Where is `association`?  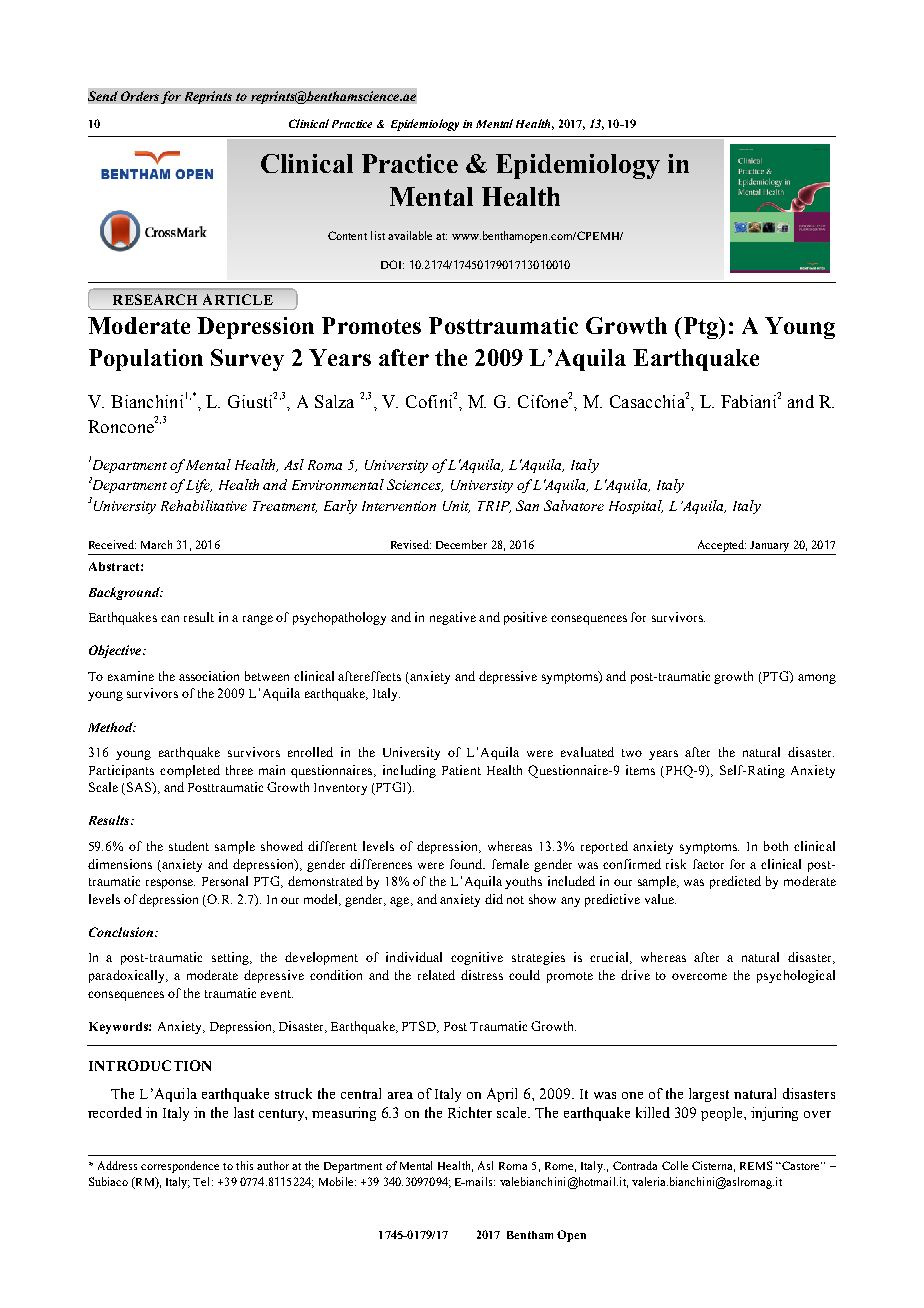
association is located at coordinates (209, 676).
